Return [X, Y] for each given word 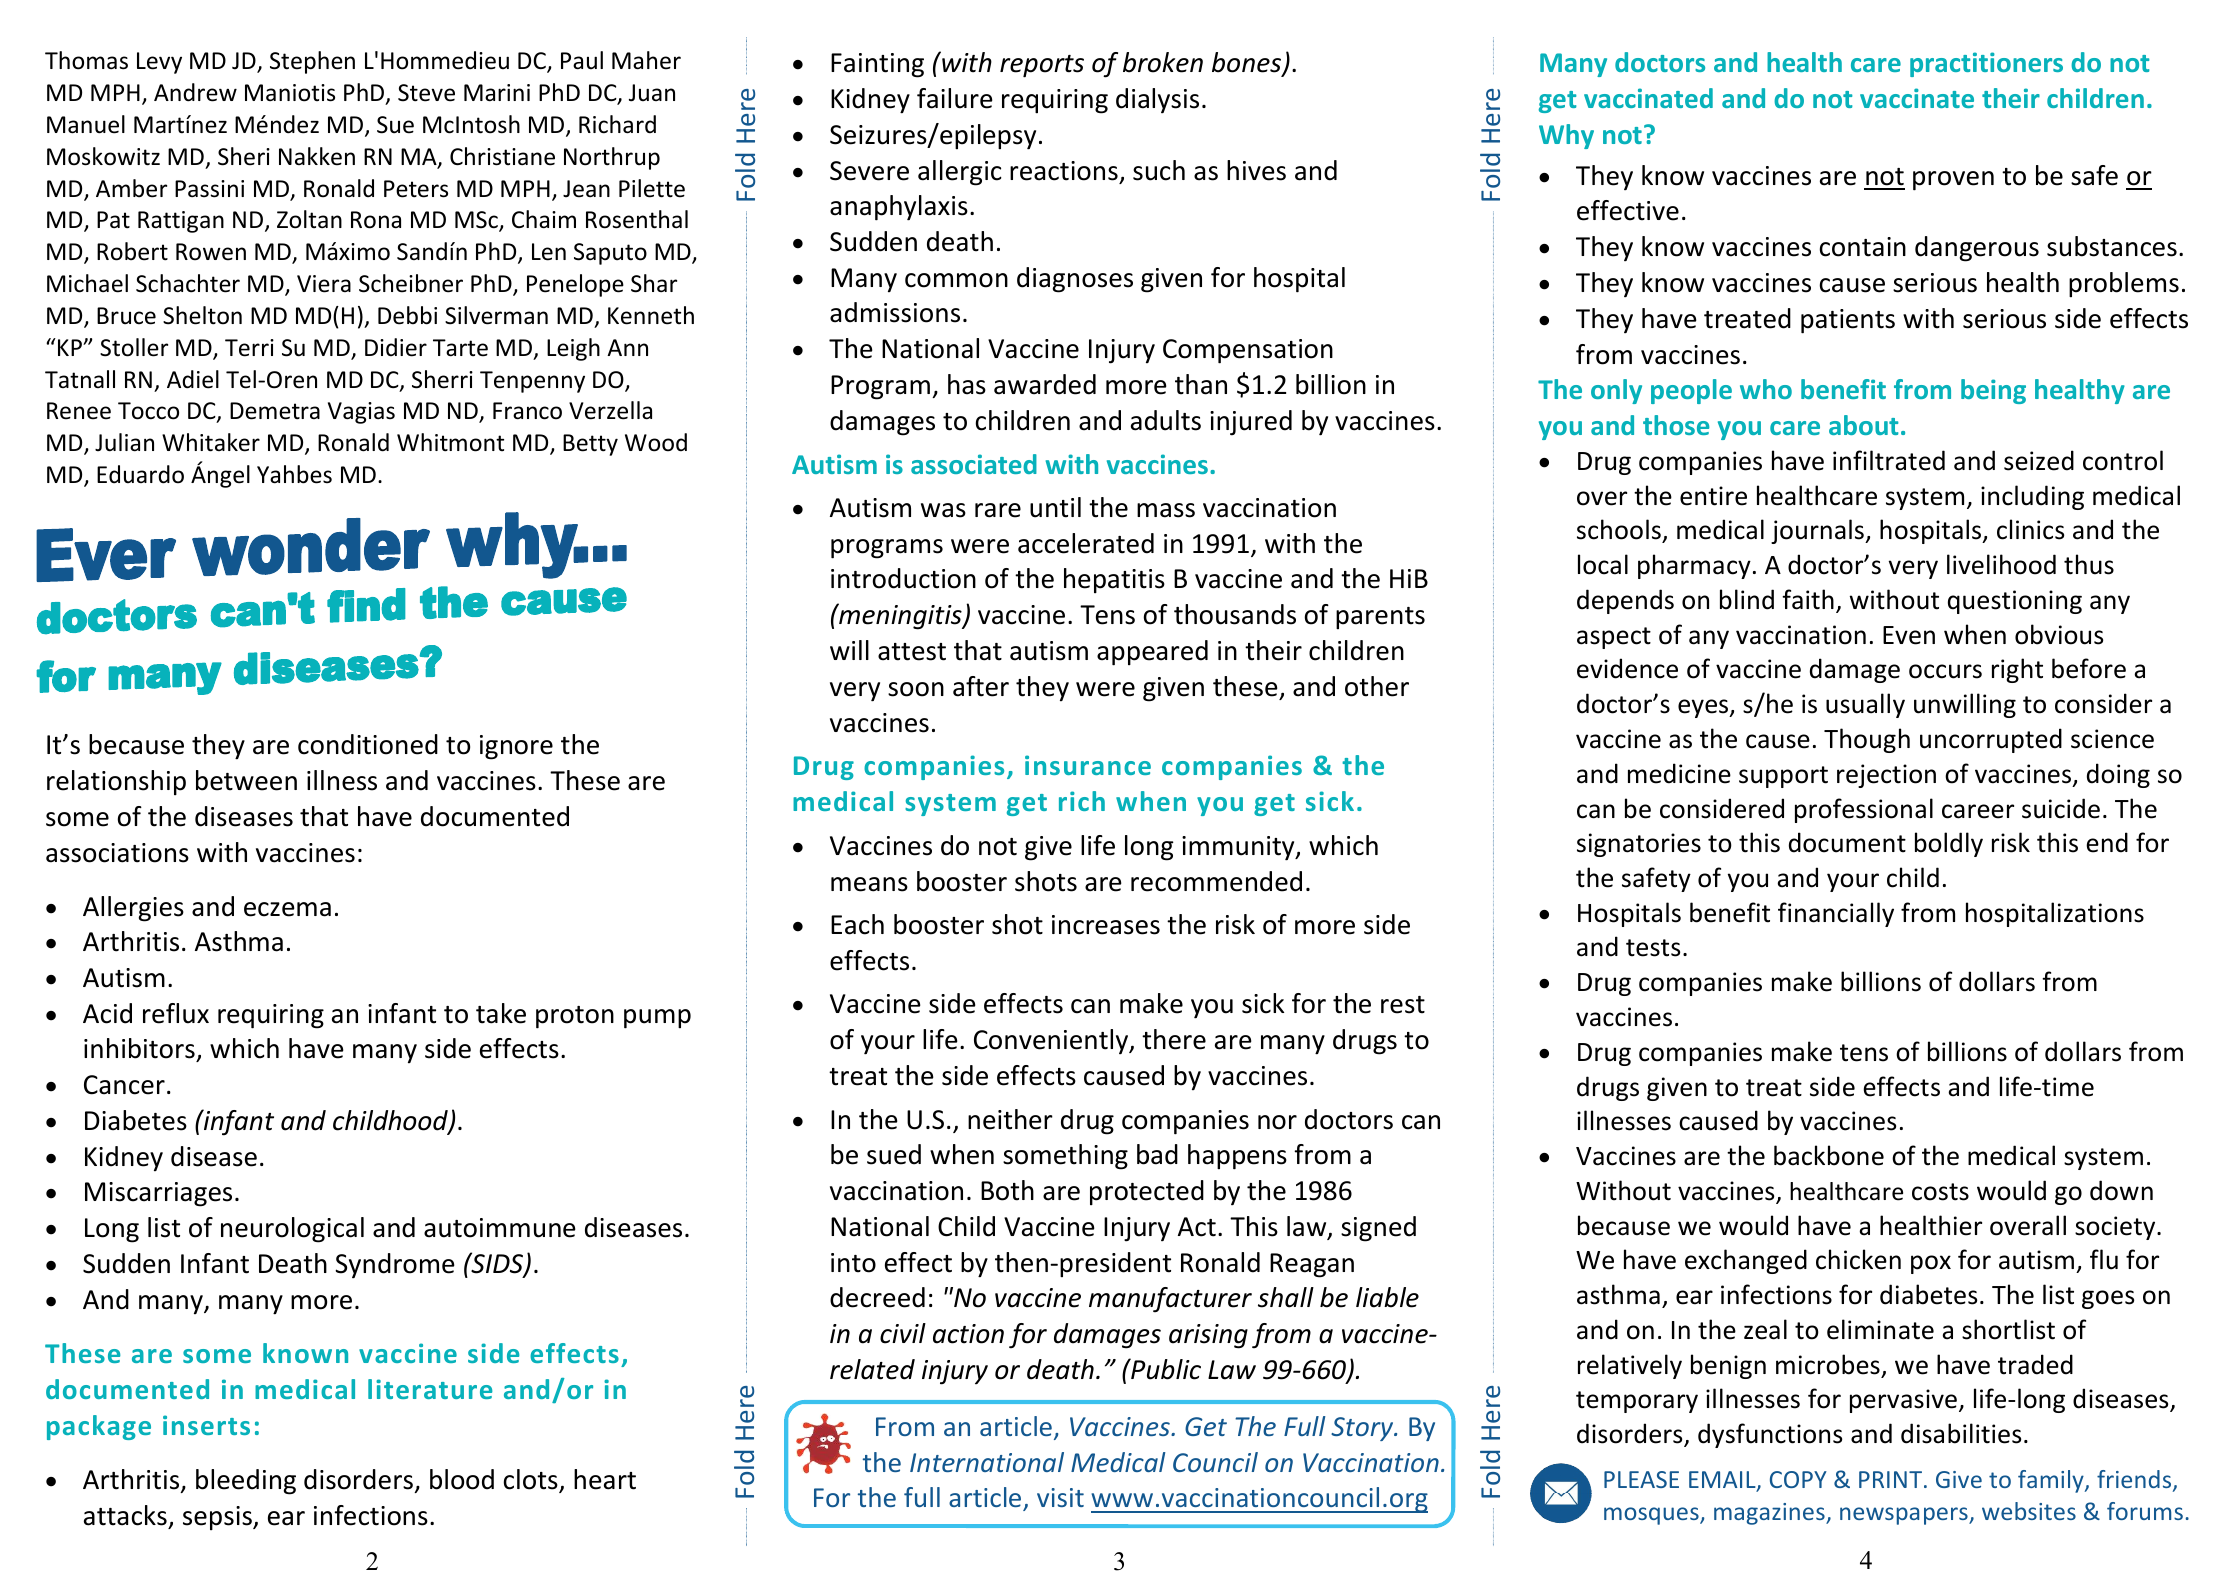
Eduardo [140, 474]
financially [1836, 914]
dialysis [1157, 101]
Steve [426, 93]
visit [1060, 1497]
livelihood [2001, 564]
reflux [176, 1013]
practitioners [1986, 64]
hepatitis [1114, 580]
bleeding [246, 1482]
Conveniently [1052, 1042]
